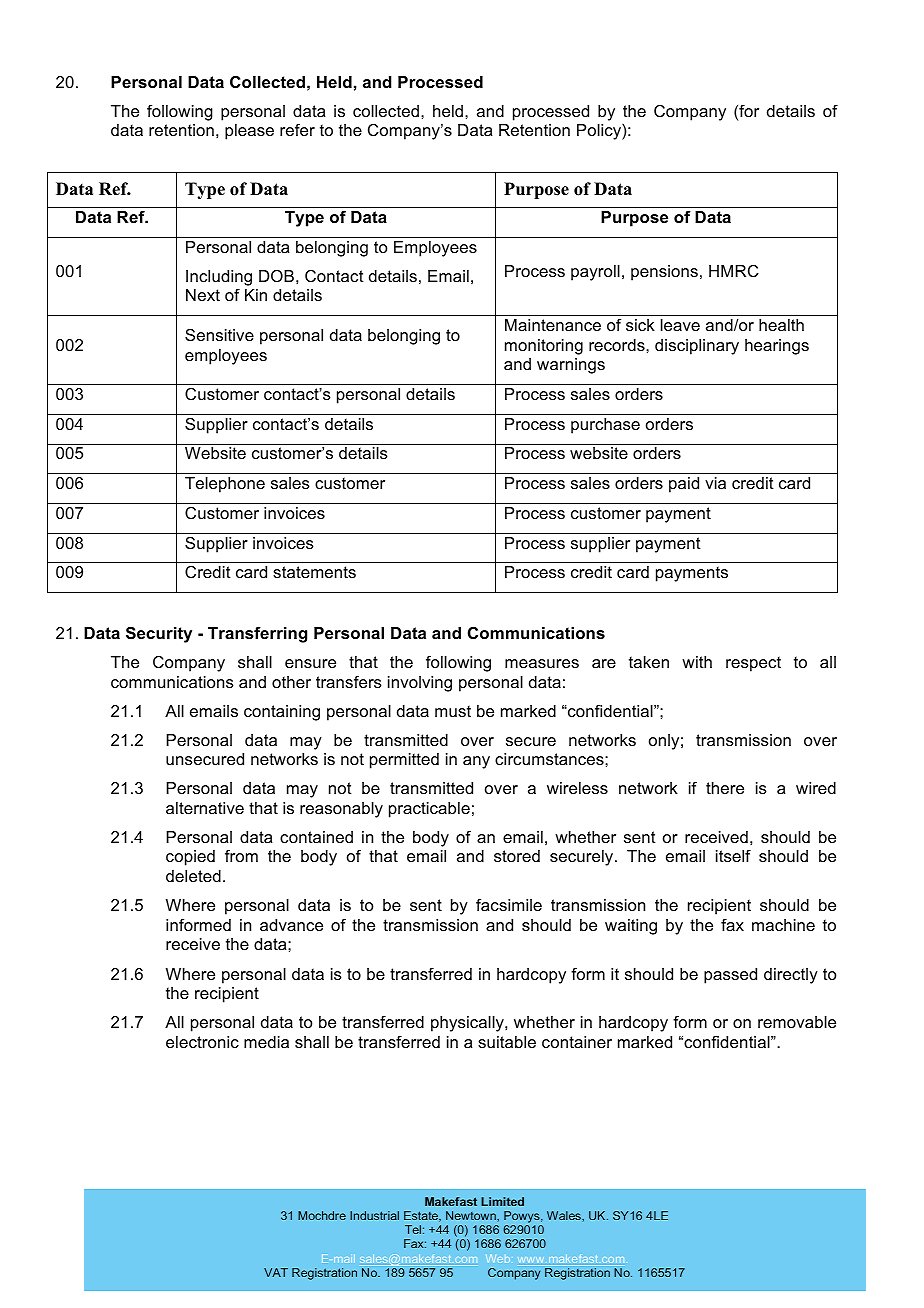 Image resolution: width=924 pixels, height=1308 pixels. I want to click on must, so click(453, 711).
